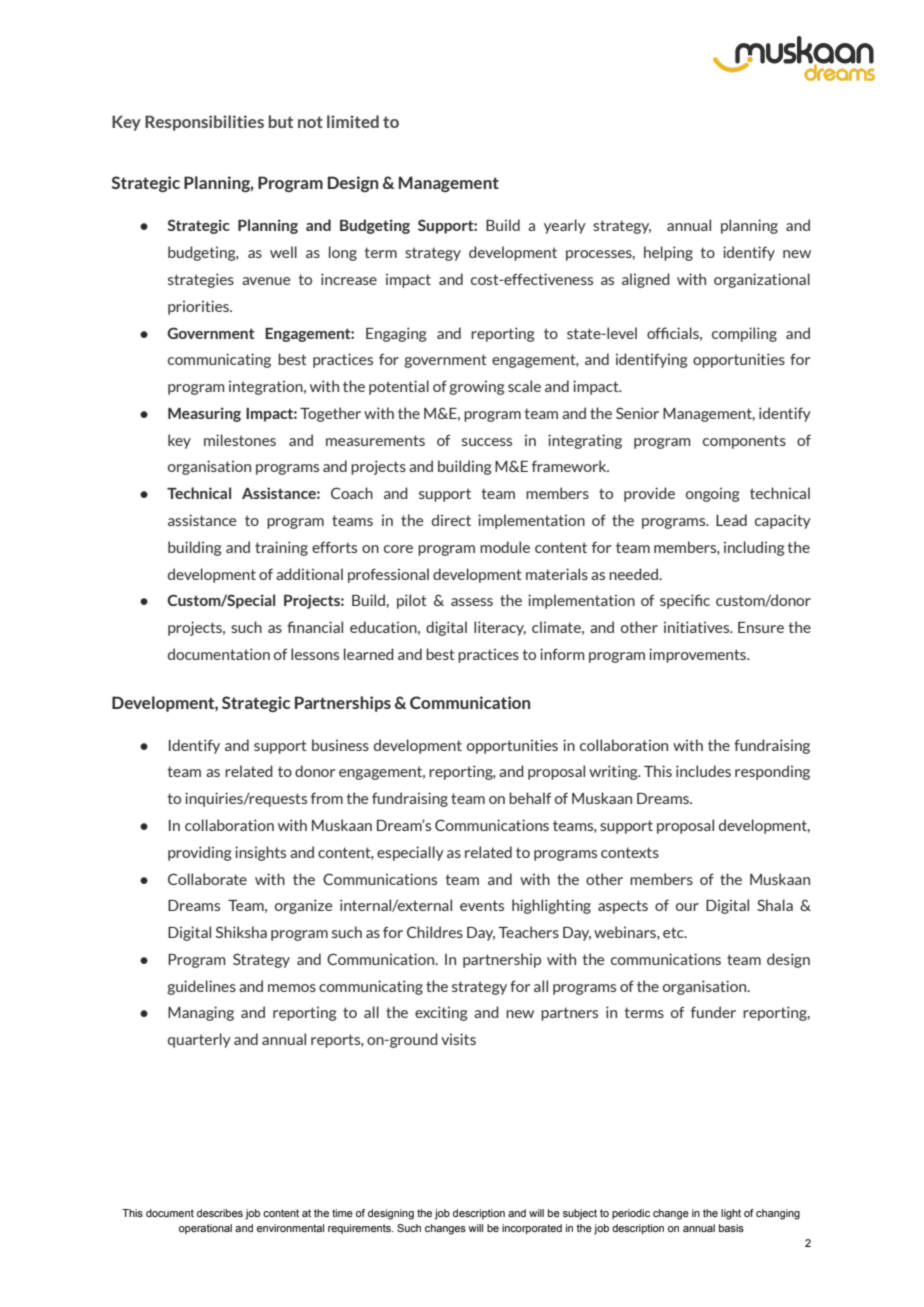 The width and height of the document is (924, 1307). I want to click on but, so click(280, 121).
